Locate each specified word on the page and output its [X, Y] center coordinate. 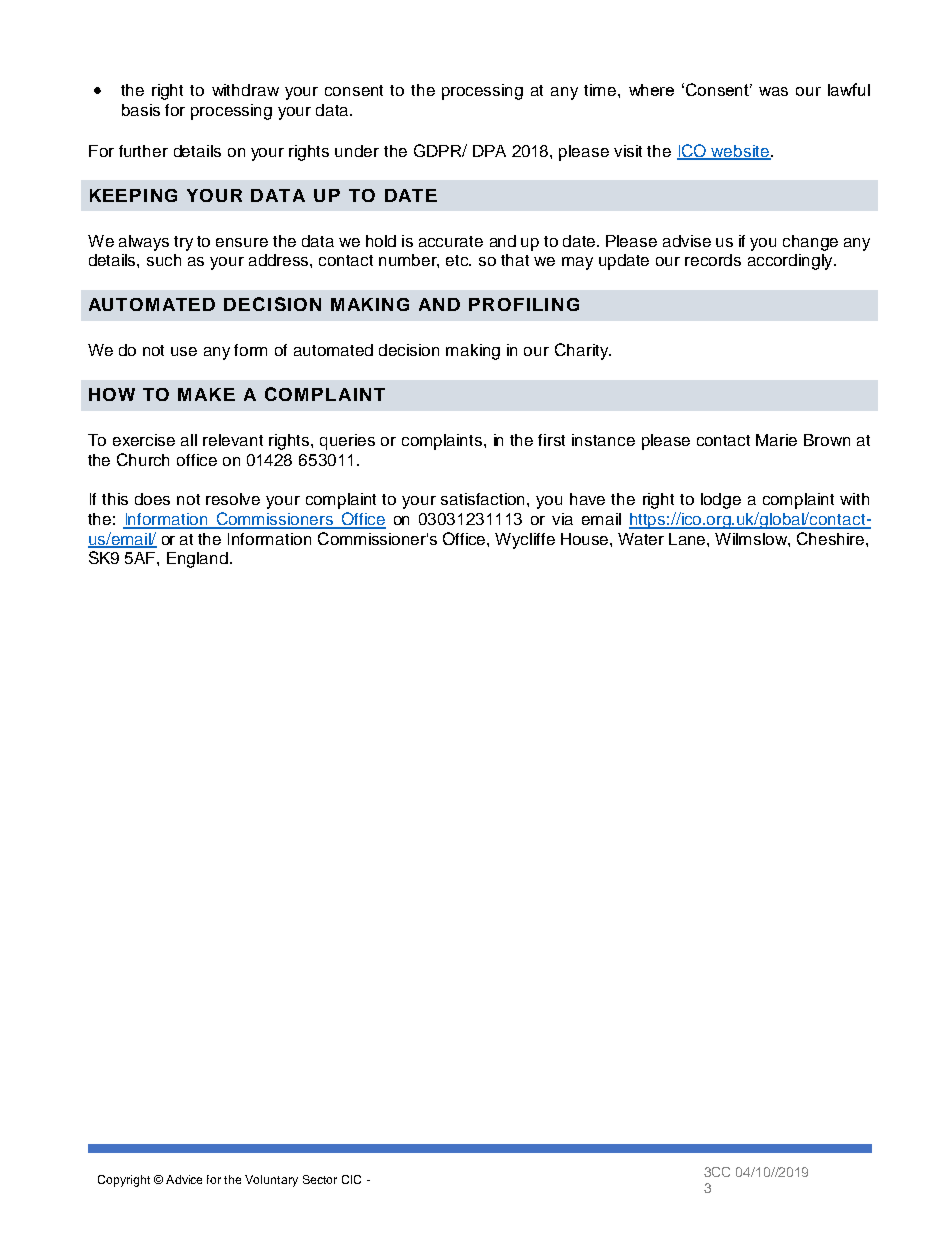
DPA [489, 151]
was [773, 91]
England [199, 560]
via [562, 519]
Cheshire [832, 538]
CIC [351, 1179]
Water [641, 539]
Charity [583, 351]
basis [141, 110]
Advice [184, 1179]
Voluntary [271, 1181]
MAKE [206, 394]
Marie [776, 440]
